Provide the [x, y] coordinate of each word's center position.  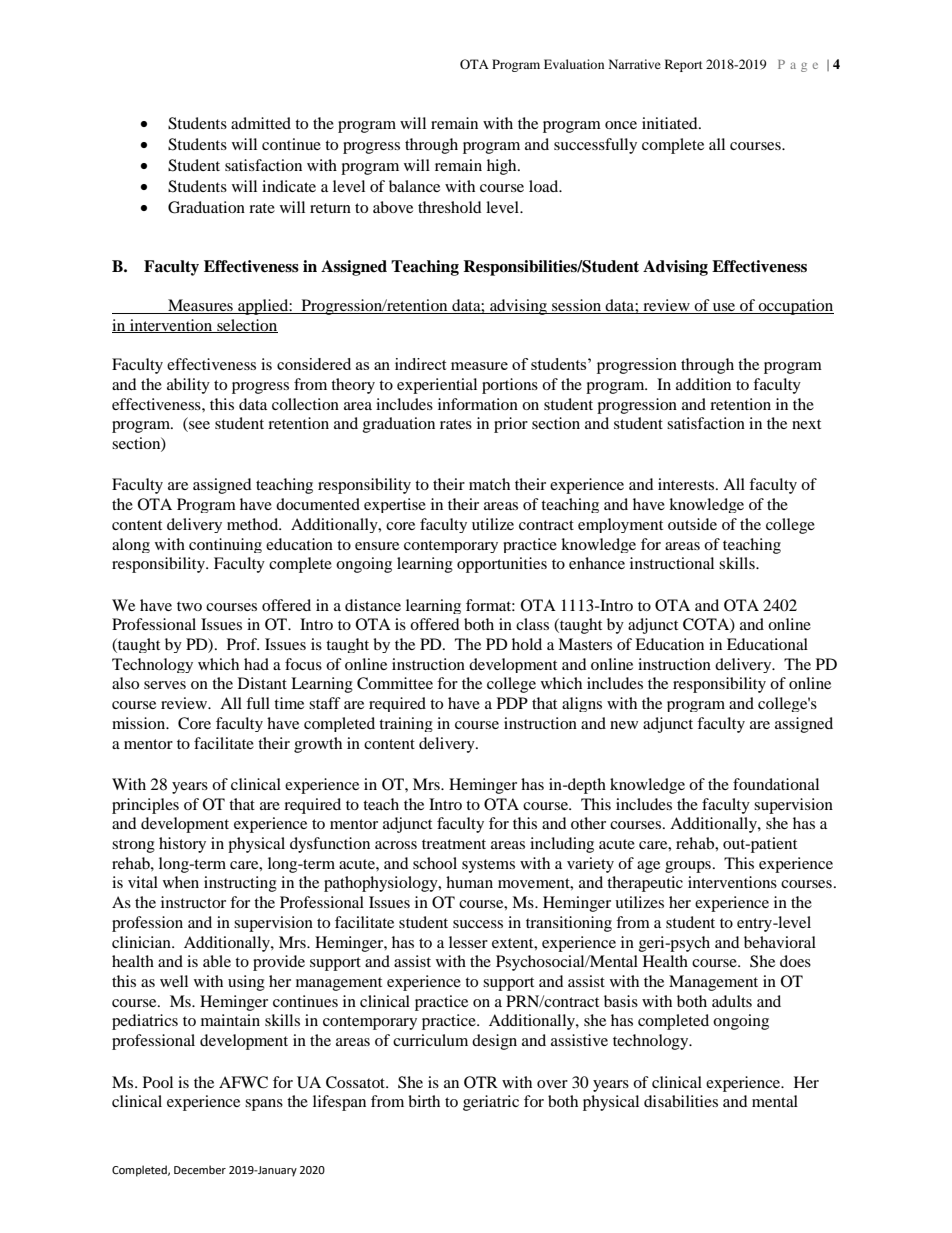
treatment [454, 844]
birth [424, 1101]
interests [687, 484]
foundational [776, 784]
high [503, 167]
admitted [261, 123]
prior [511, 425]
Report [684, 65]
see [198, 426]
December [200, 1170]
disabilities [681, 1101]
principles [145, 806]
